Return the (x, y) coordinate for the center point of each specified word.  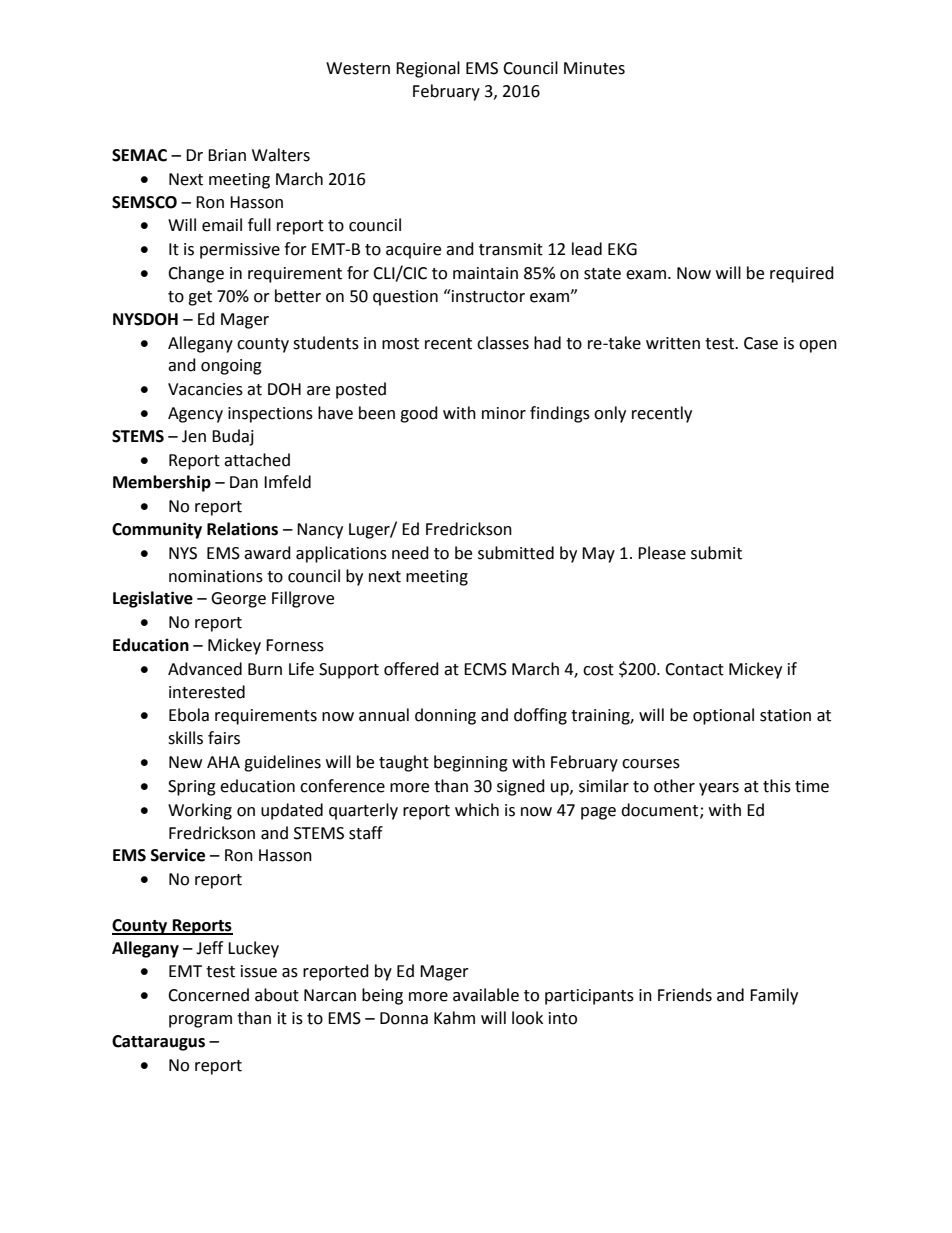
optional (723, 716)
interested (207, 692)
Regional (428, 69)
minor (504, 413)
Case (761, 343)
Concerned (208, 995)
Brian (227, 155)
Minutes (594, 68)
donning (445, 716)
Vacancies (205, 389)
